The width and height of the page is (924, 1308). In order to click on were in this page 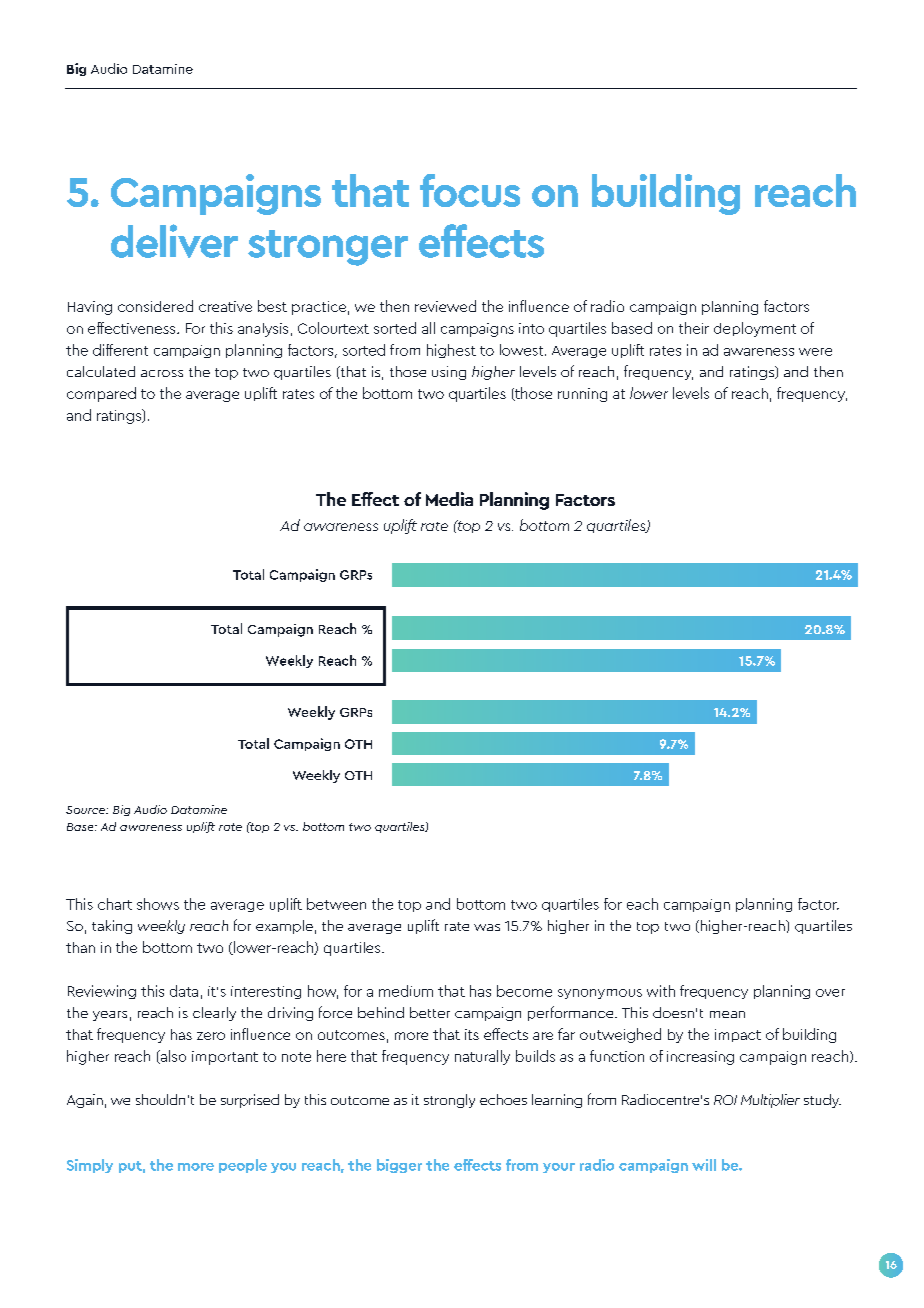, I will do `click(815, 352)`.
